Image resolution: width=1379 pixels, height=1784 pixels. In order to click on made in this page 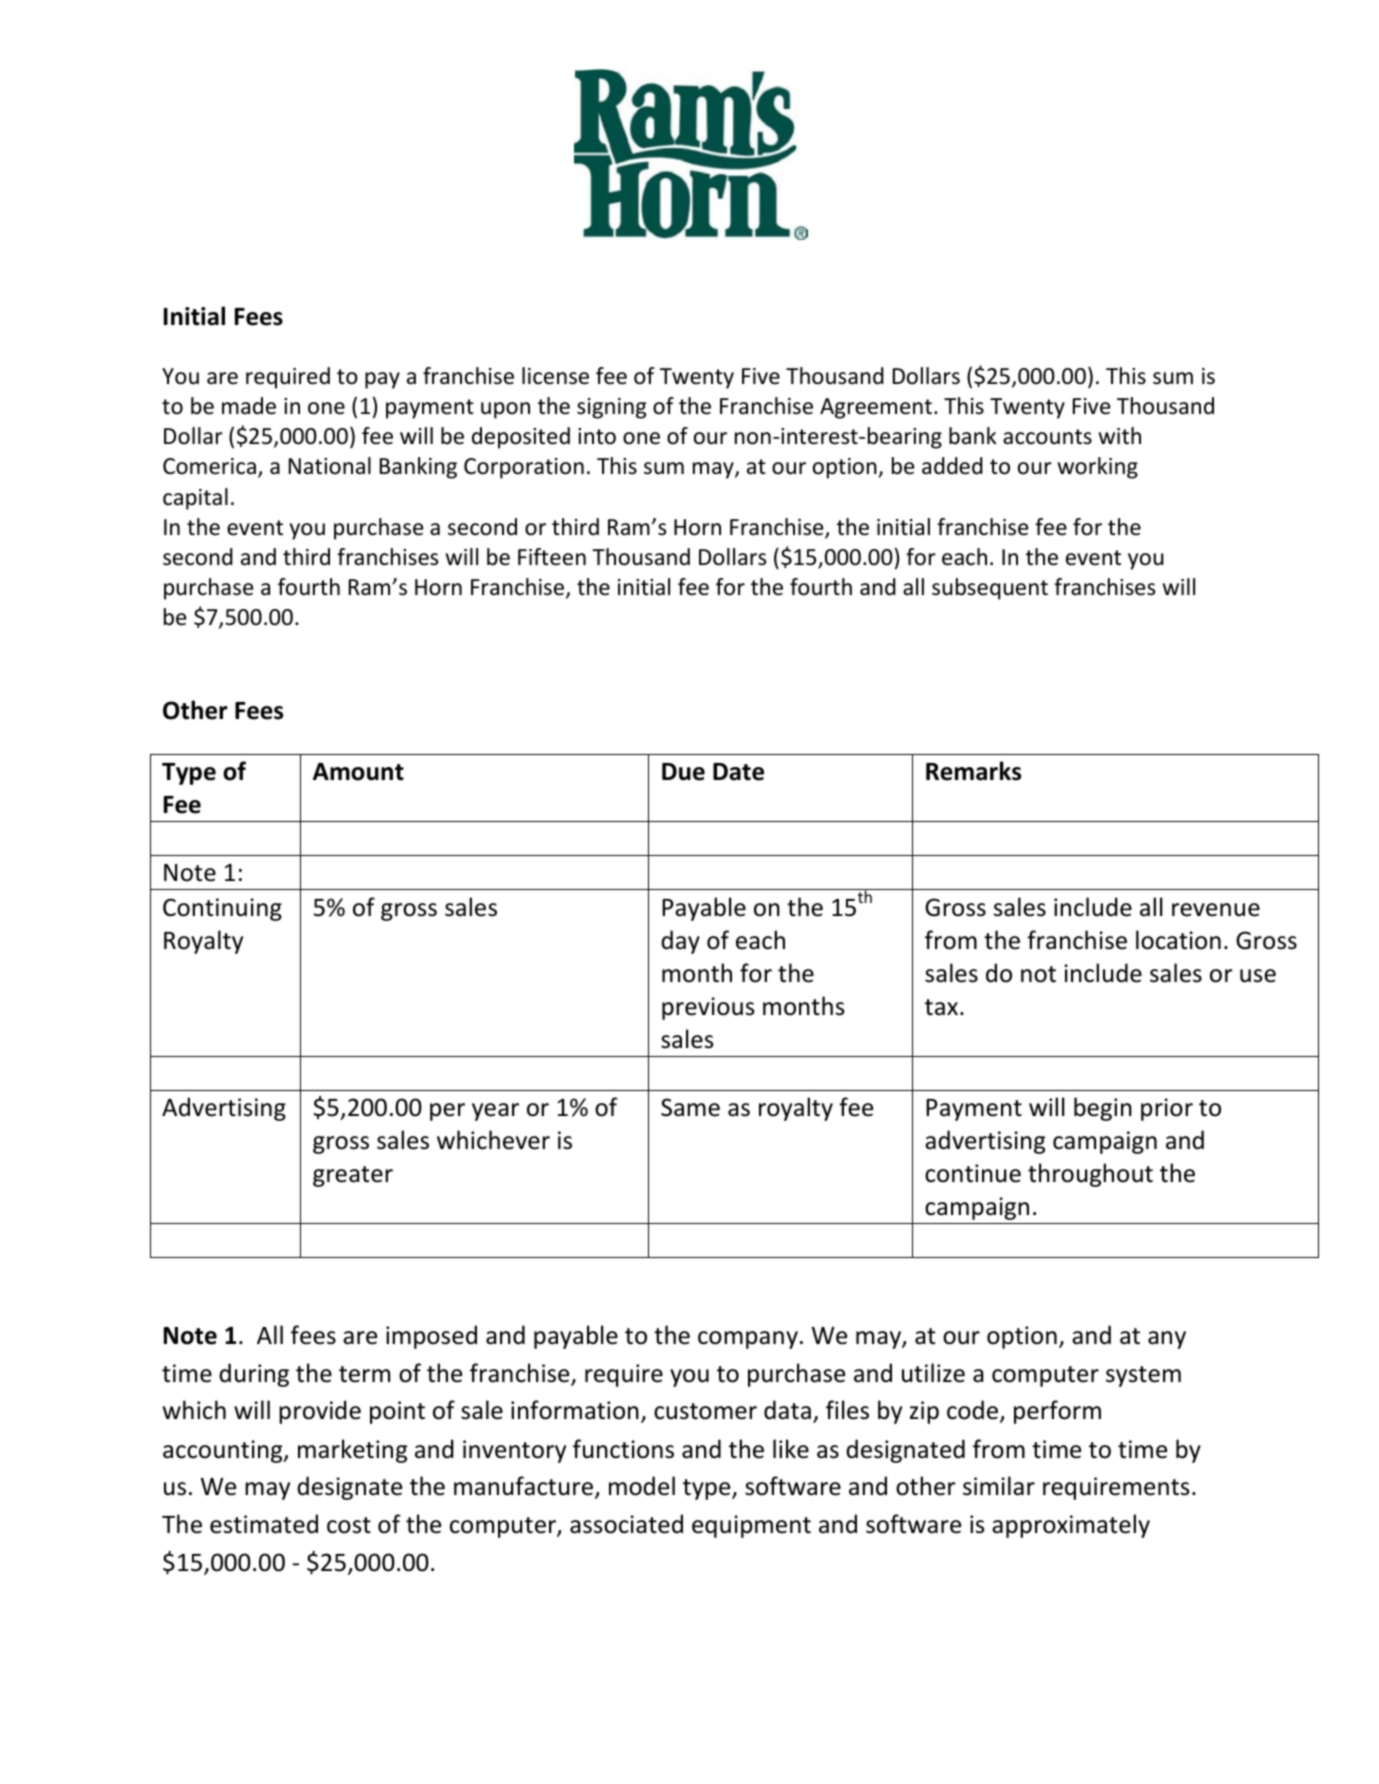, I will do `click(249, 406)`.
